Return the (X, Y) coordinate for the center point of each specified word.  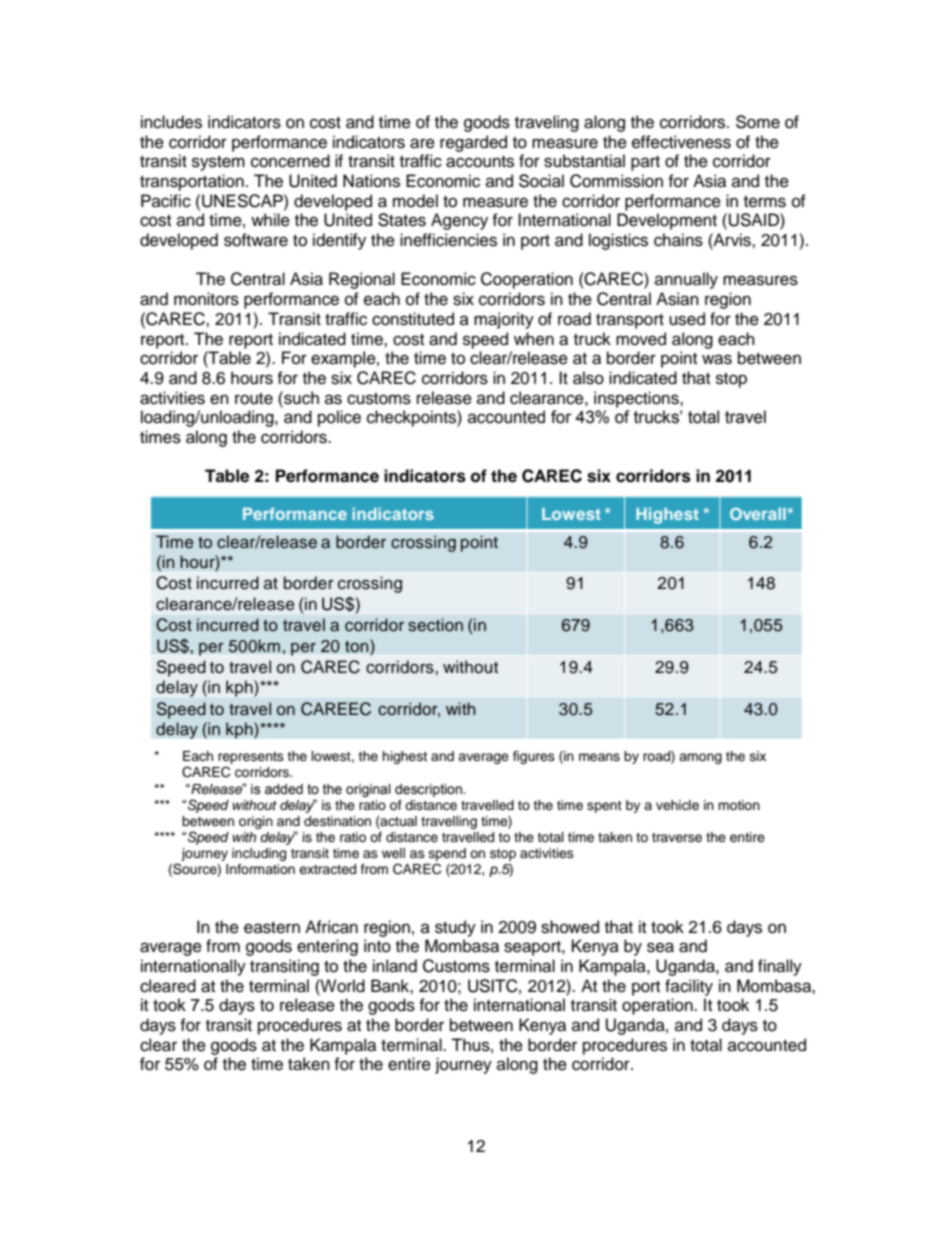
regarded (473, 143)
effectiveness (681, 142)
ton (358, 646)
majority (504, 320)
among (700, 758)
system (218, 163)
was (717, 359)
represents (251, 759)
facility (689, 987)
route (254, 399)
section (435, 625)
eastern (272, 928)
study (455, 928)
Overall (758, 514)
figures (534, 757)
